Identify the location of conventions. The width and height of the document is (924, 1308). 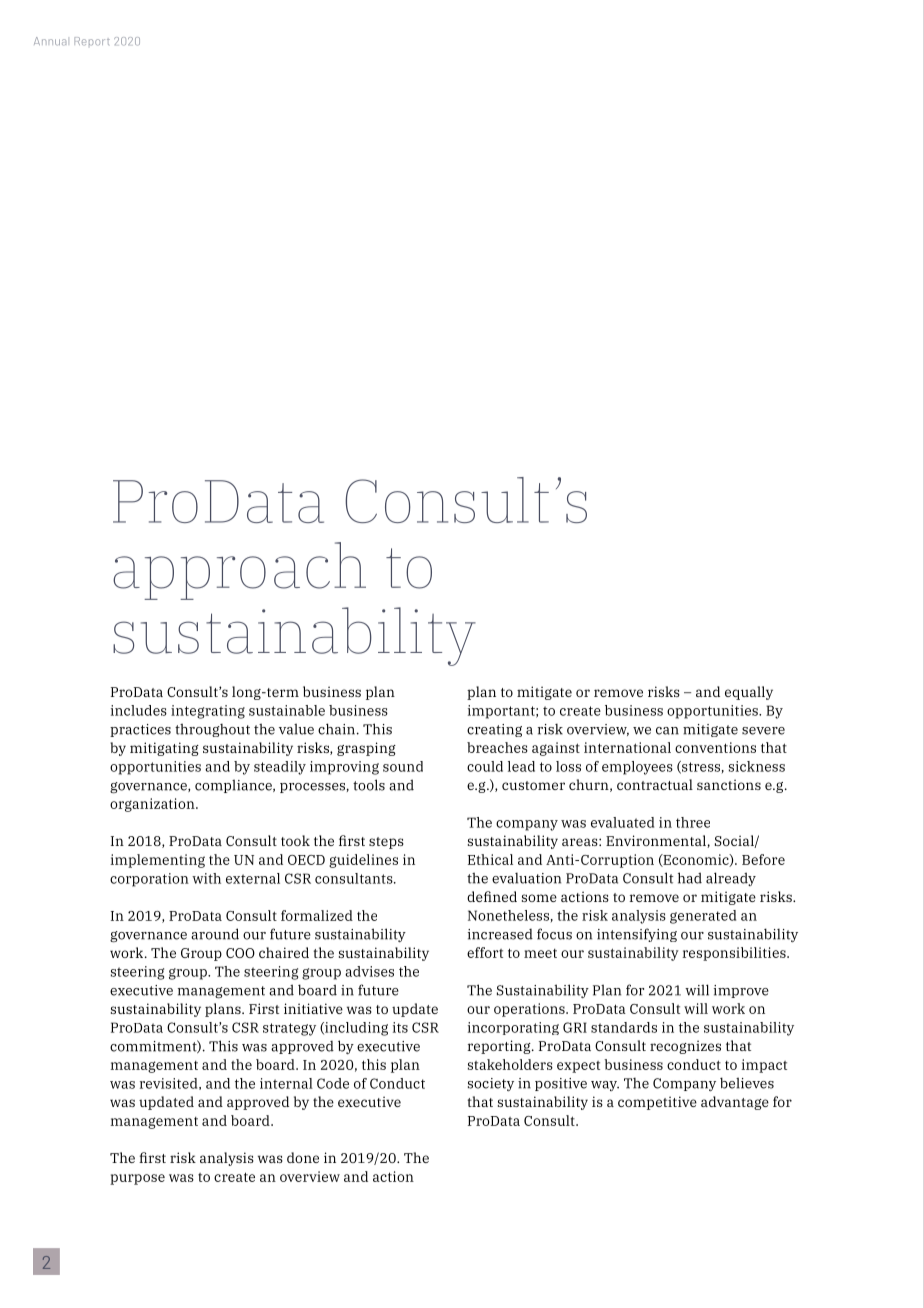
(715, 747).
